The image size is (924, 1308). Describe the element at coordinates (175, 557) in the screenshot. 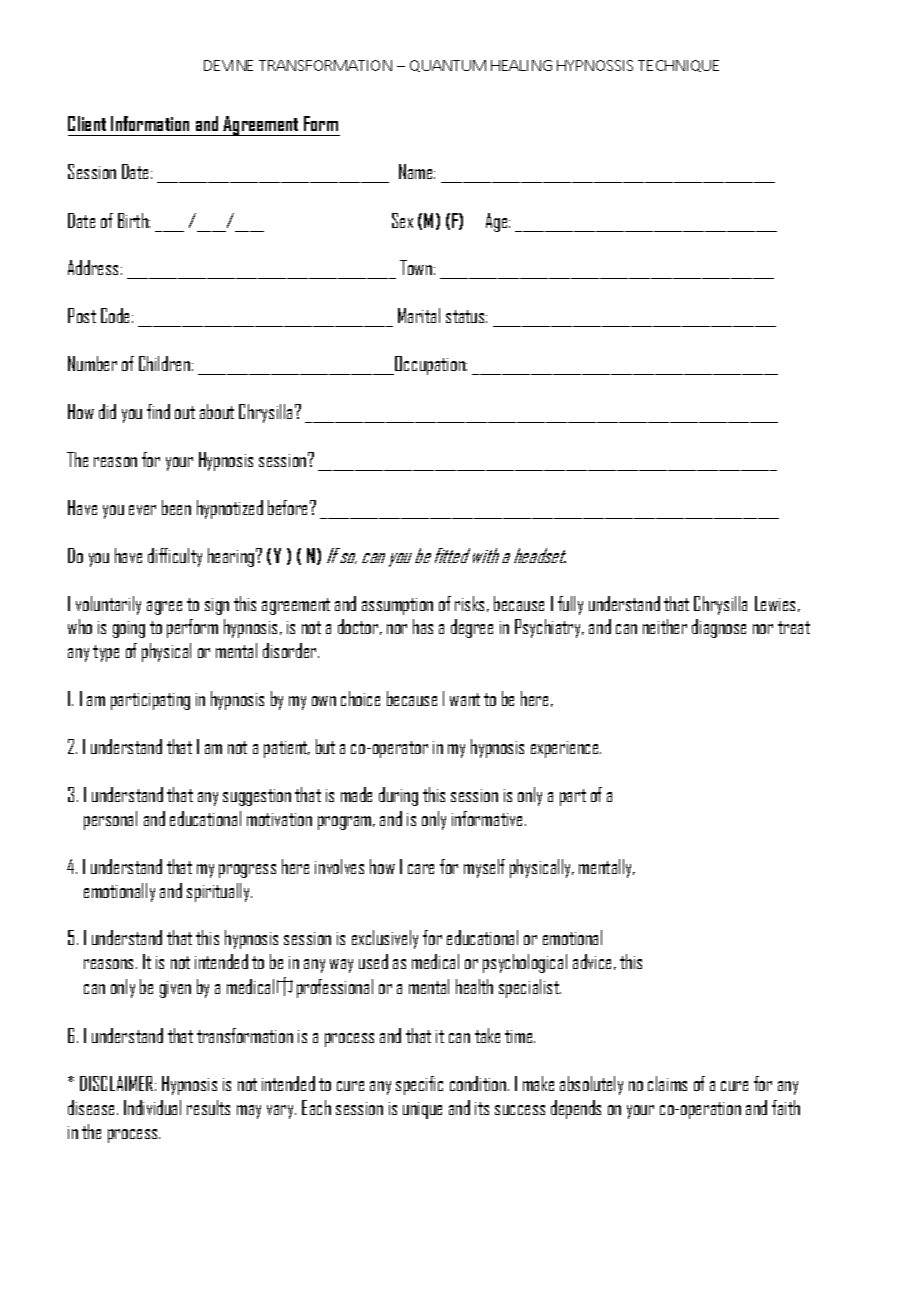

I see `difficulty` at that location.
